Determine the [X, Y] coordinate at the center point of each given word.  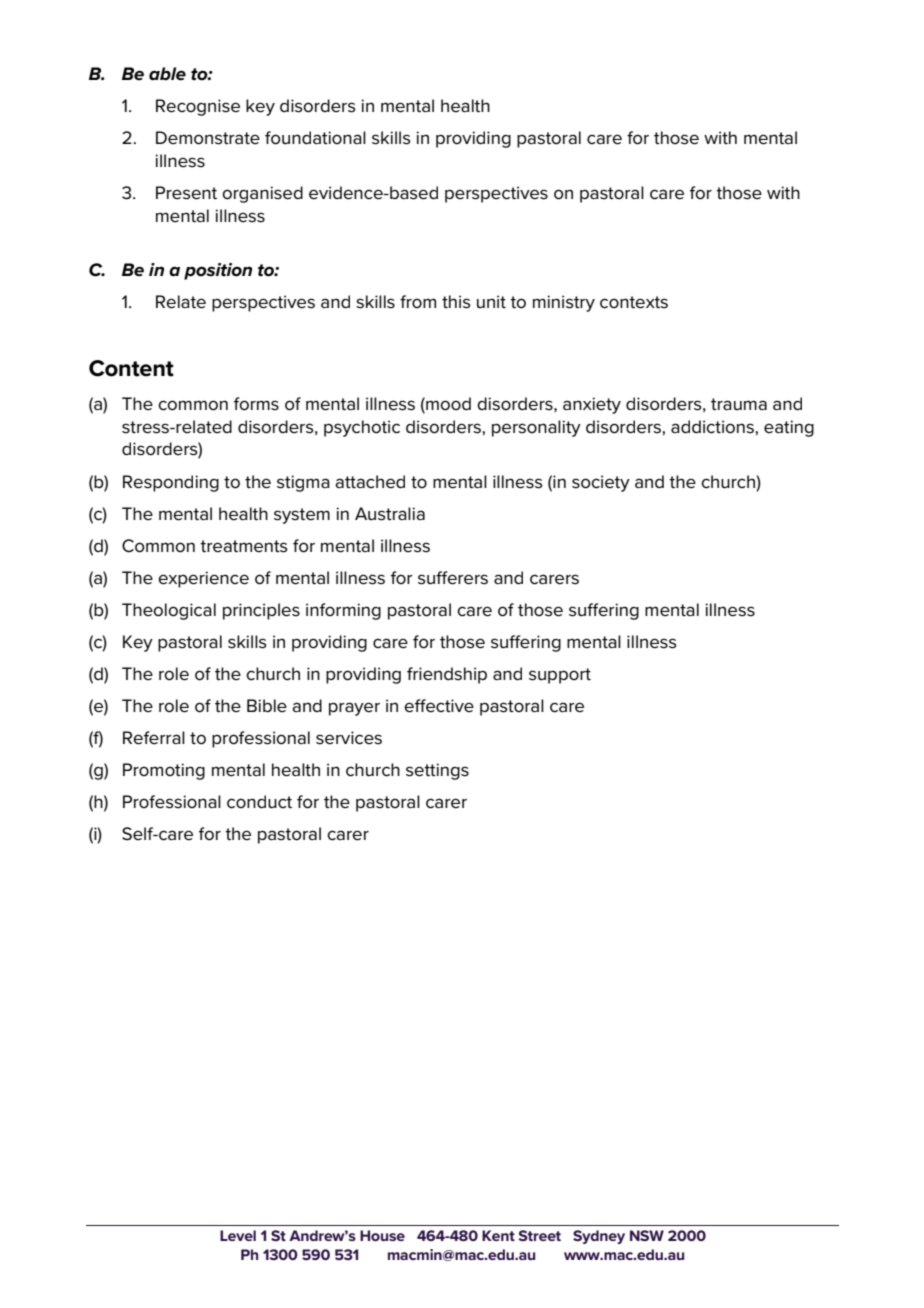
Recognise [198, 107]
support [560, 676]
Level [238, 1235]
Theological [169, 611]
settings [437, 771]
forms [256, 404]
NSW [647, 1235]
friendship [447, 675]
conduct [259, 802]
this [456, 302]
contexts [634, 302]
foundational [315, 138]
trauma [739, 404]
